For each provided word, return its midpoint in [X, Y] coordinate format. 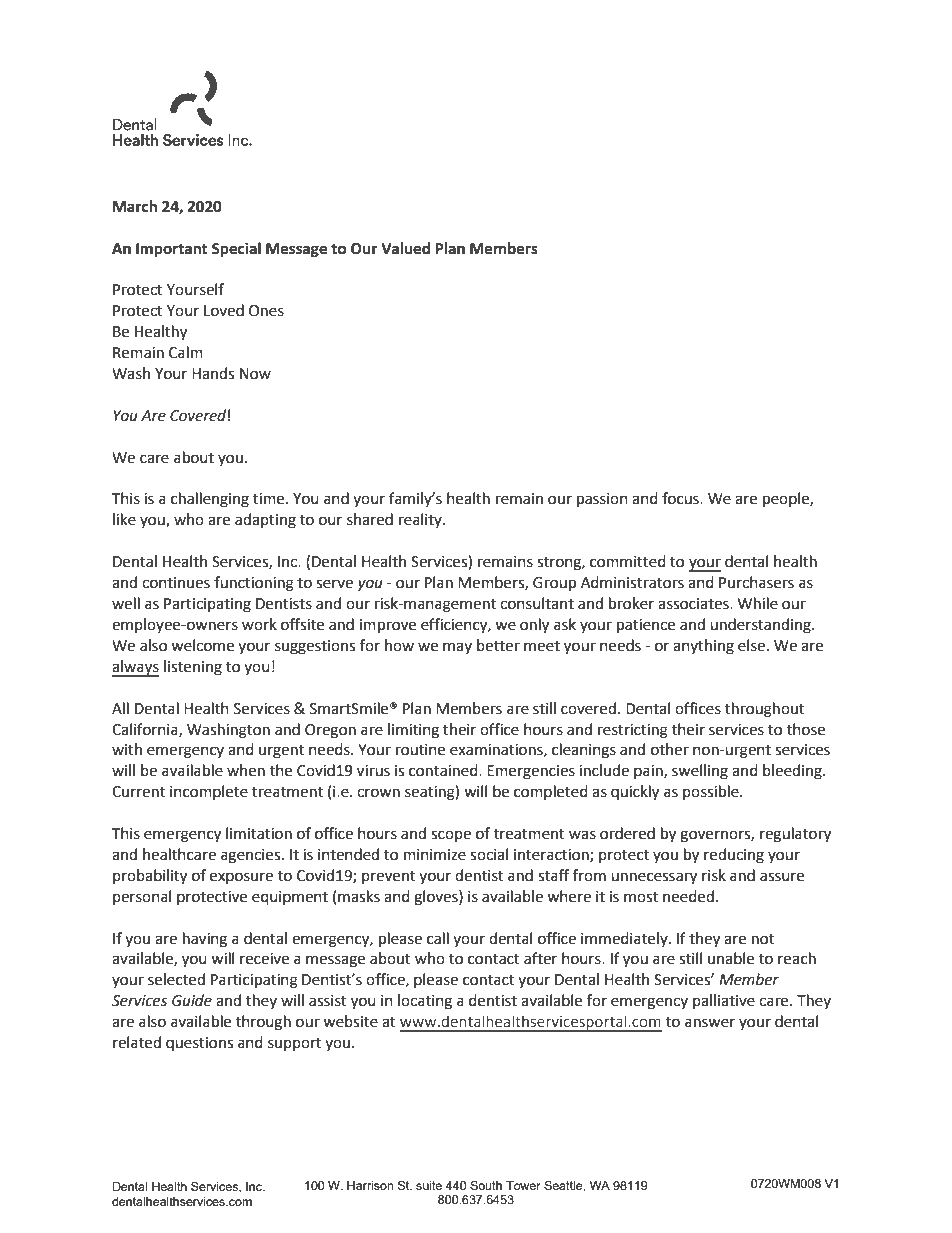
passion [602, 500]
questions [199, 1044]
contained [444, 770]
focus [681, 498]
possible [712, 792]
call [438, 938]
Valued [405, 248]
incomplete [209, 792]
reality [421, 520]
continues [176, 583]
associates [694, 604]
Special [236, 250]
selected [176, 979]
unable [731, 958]
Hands [213, 373]
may [457, 648]
